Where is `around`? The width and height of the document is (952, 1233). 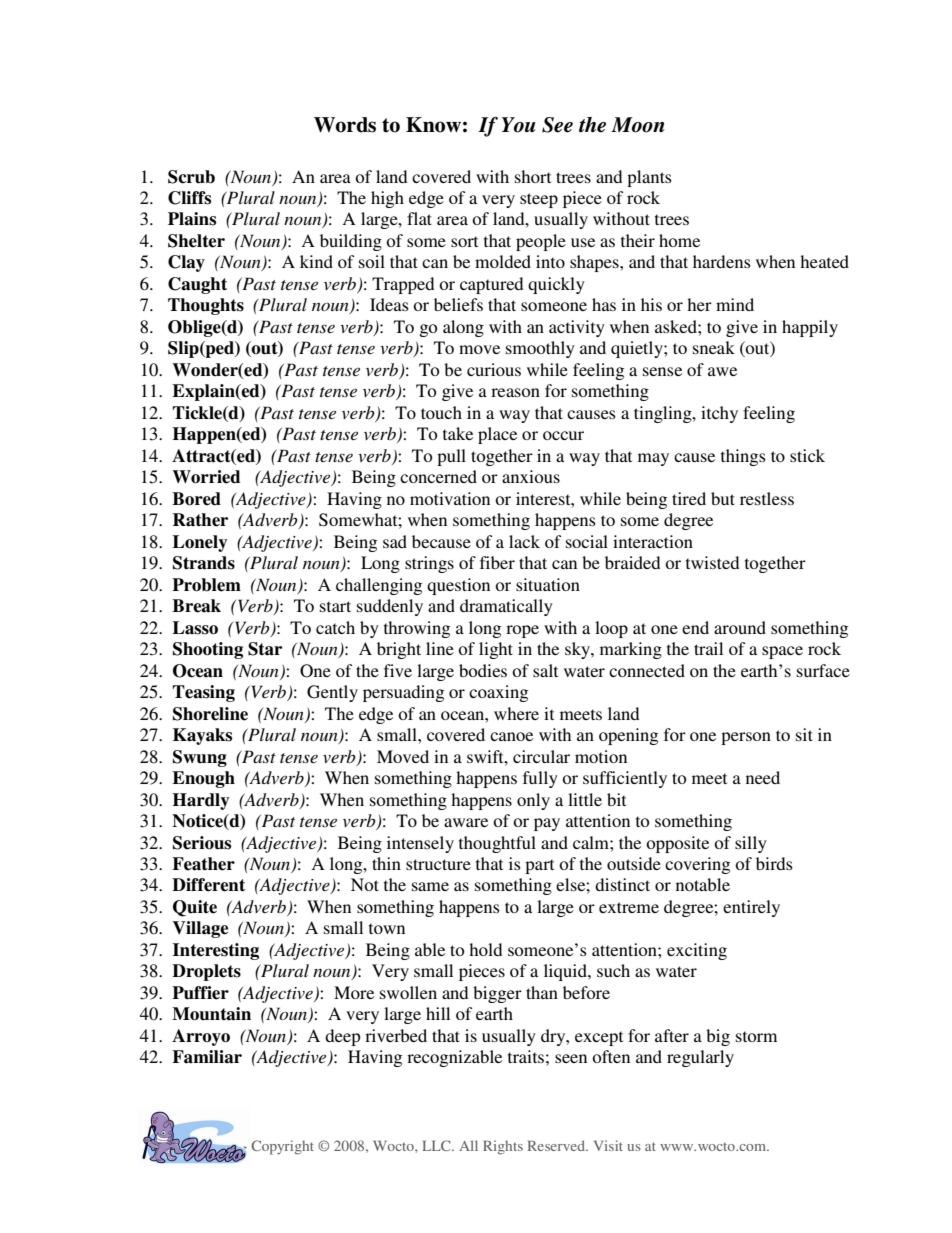 around is located at coordinates (740, 627).
